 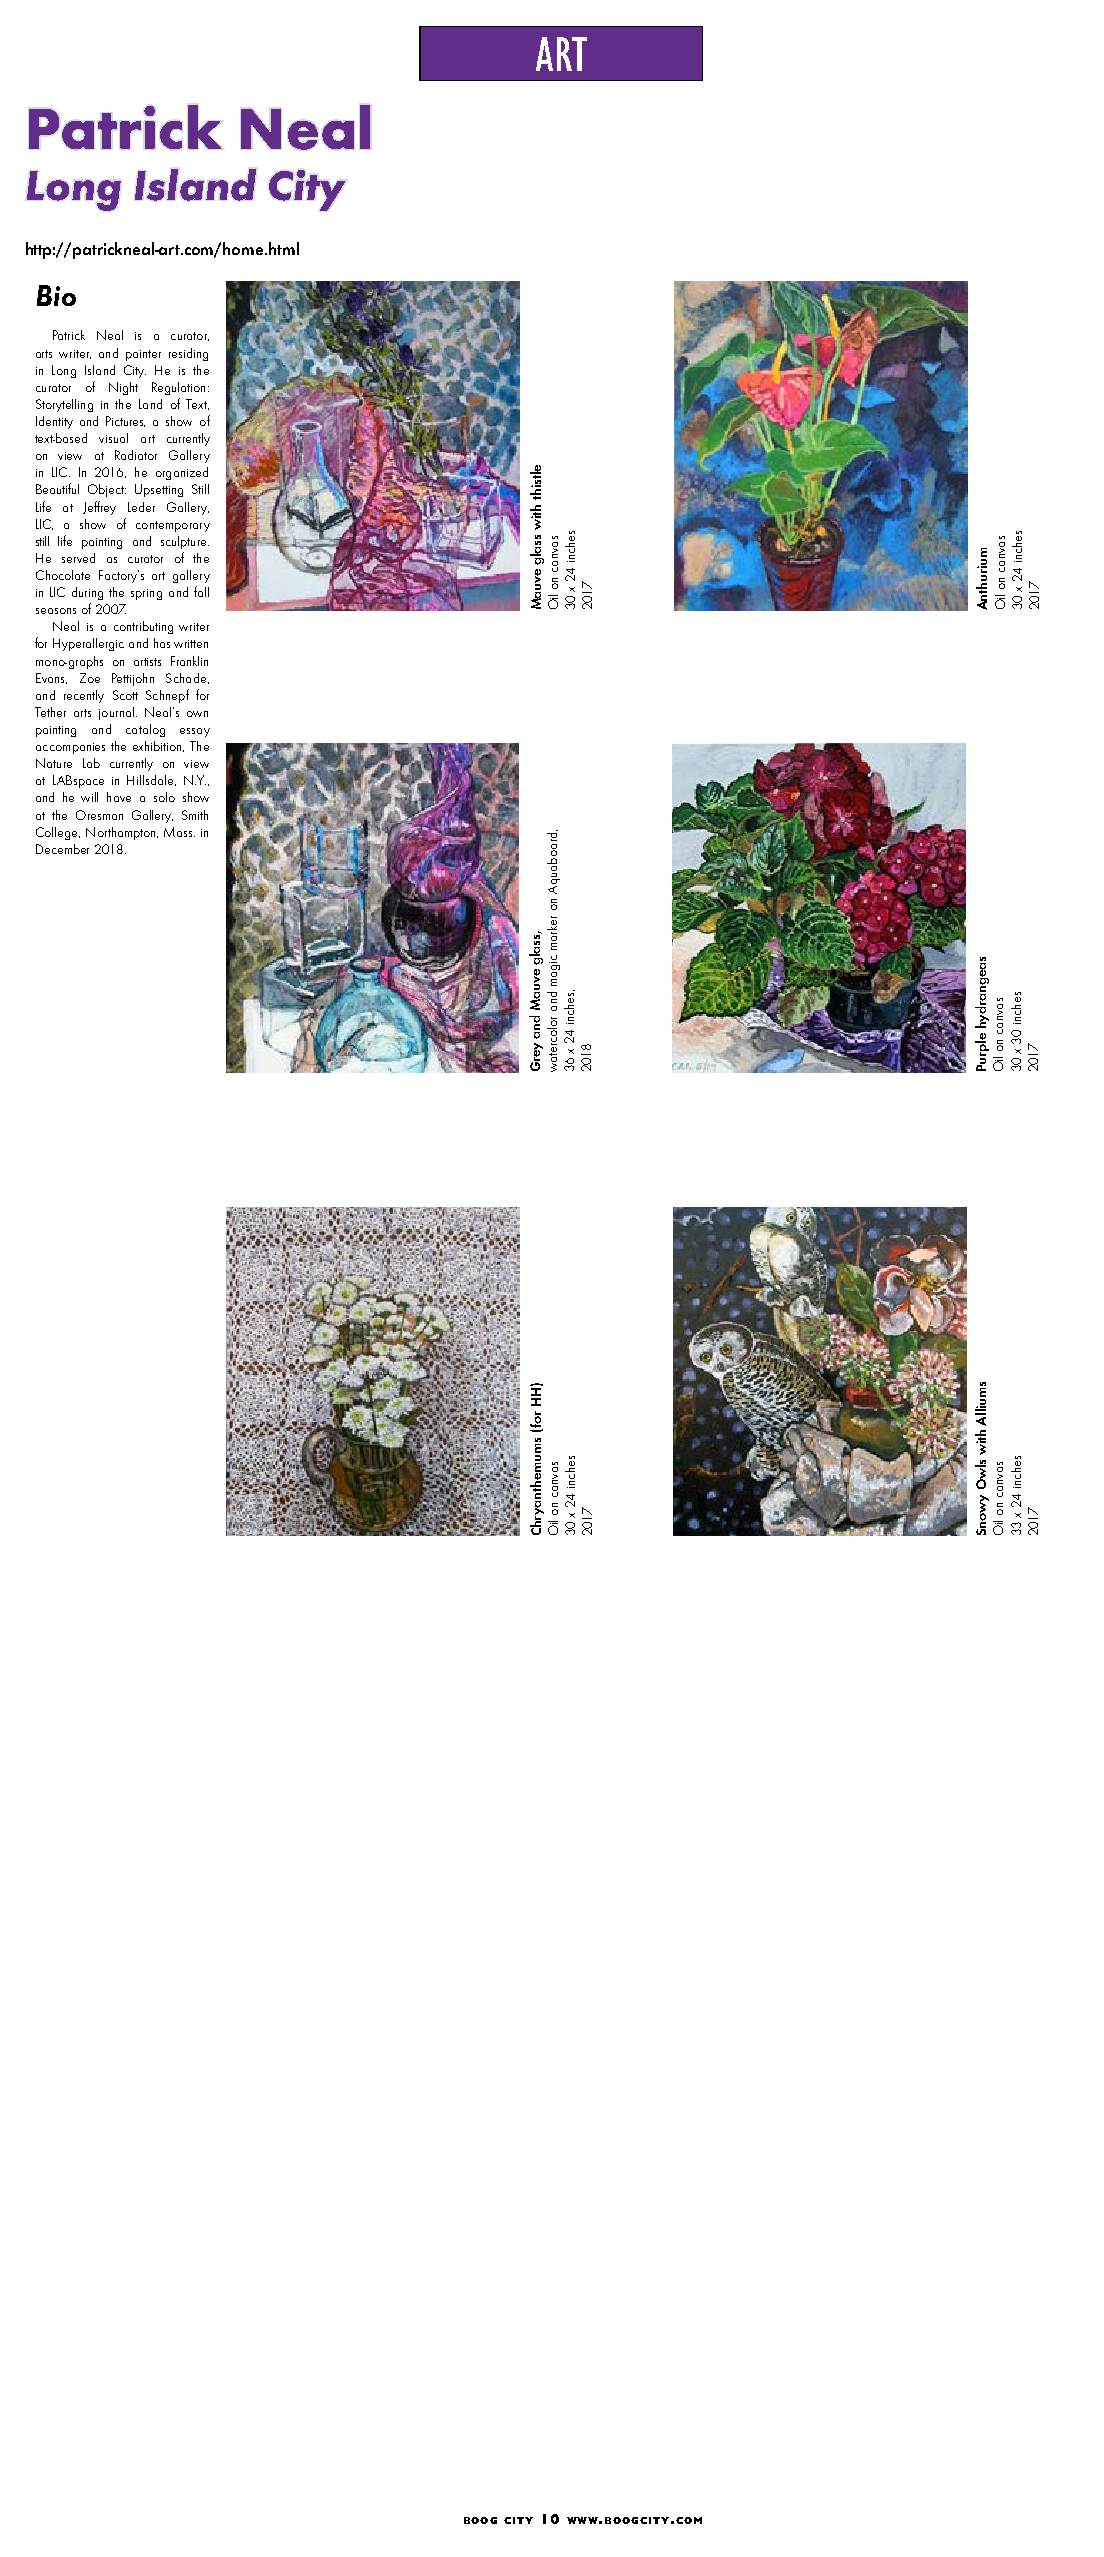 I want to click on recently, so click(x=84, y=696).
